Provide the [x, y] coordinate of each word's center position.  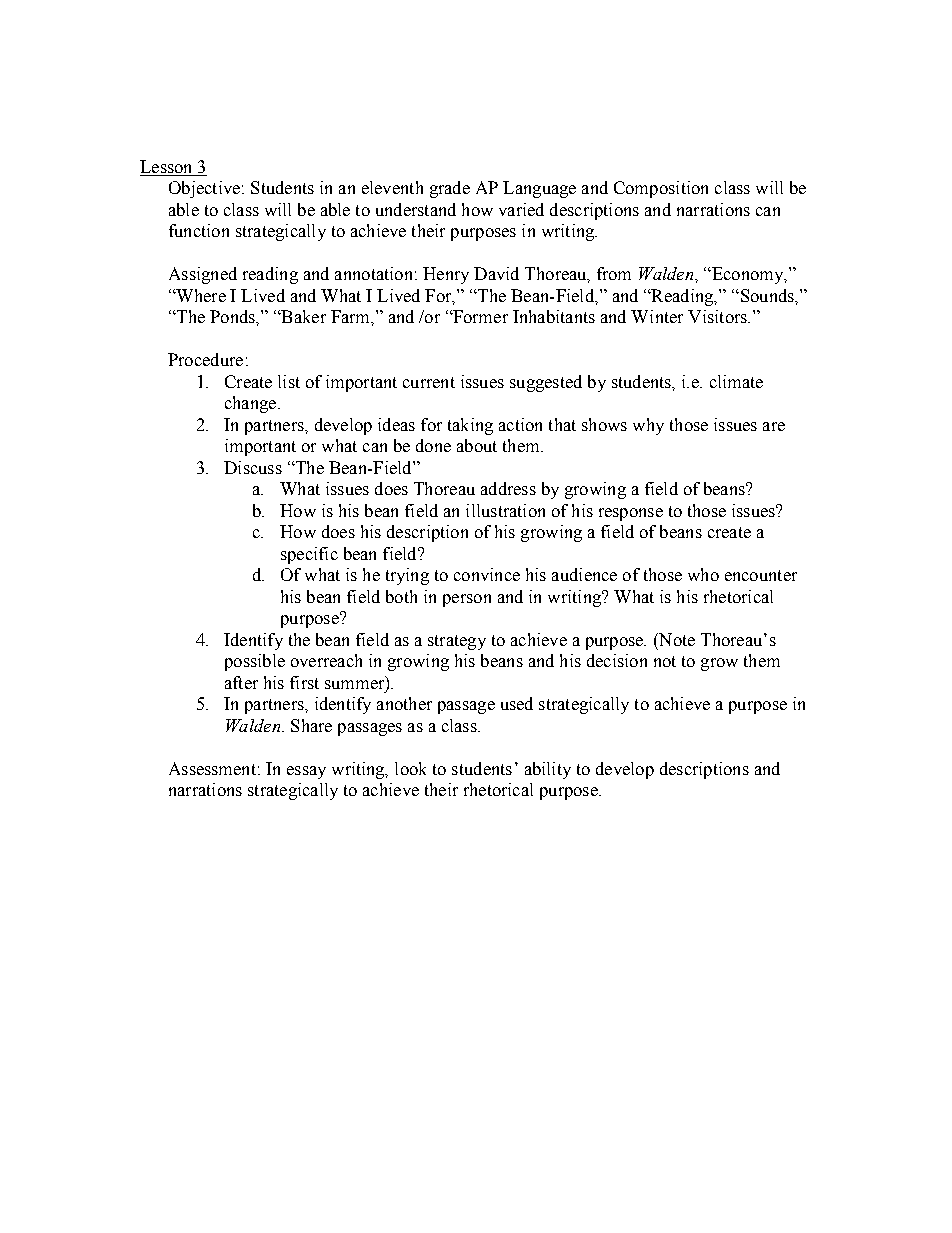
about [477, 445]
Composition [661, 189]
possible [255, 662]
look [410, 768]
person [467, 600]
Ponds [233, 316]
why [648, 426]
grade [450, 189]
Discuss [253, 467]
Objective [204, 189]
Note [676, 639]
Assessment [212, 768]
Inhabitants [554, 316]
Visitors [718, 316]
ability [548, 770]
